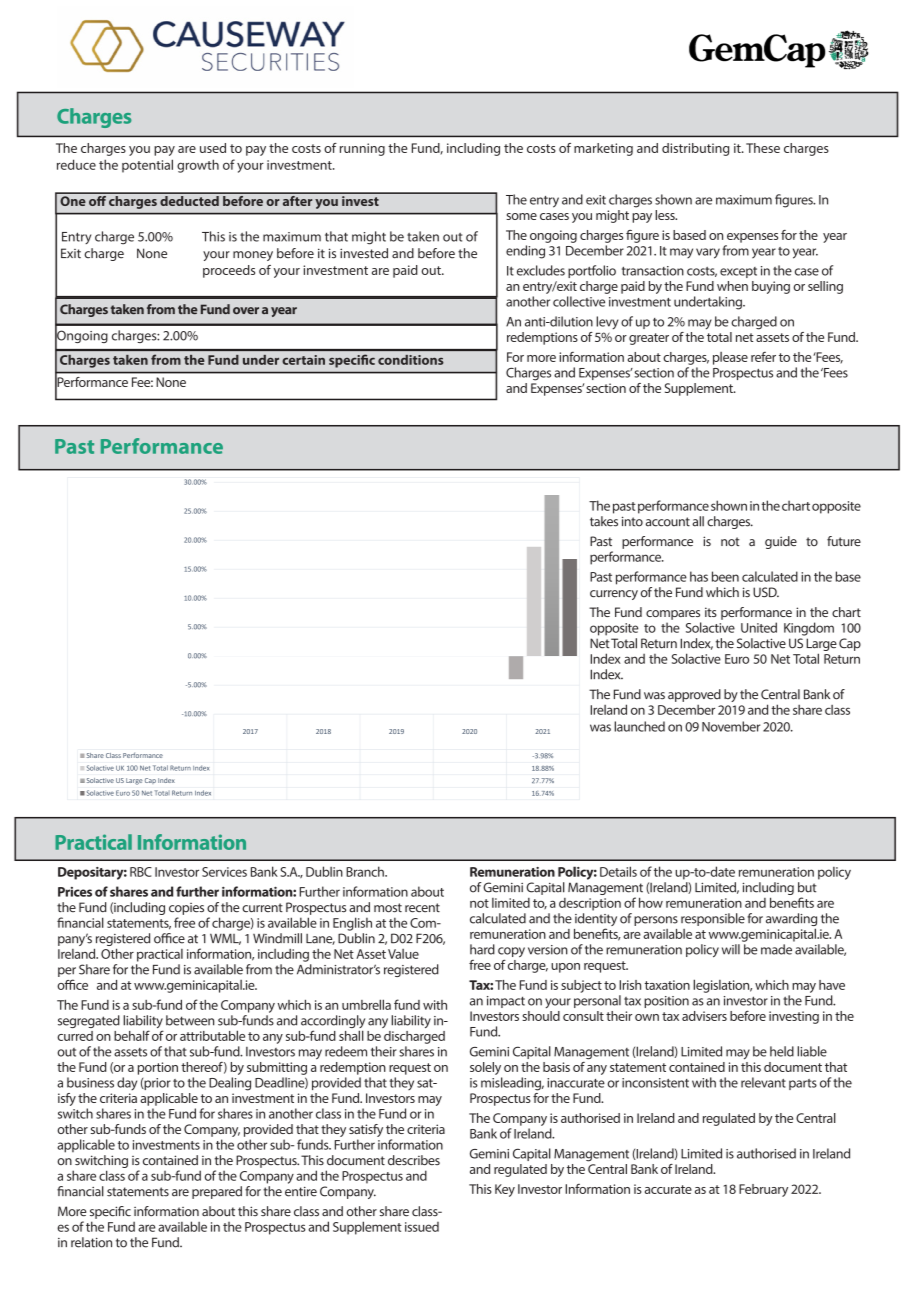 Image resolution: width=924 pixels, height=1308 pixels. I want to click on some, so click(521, 216).
